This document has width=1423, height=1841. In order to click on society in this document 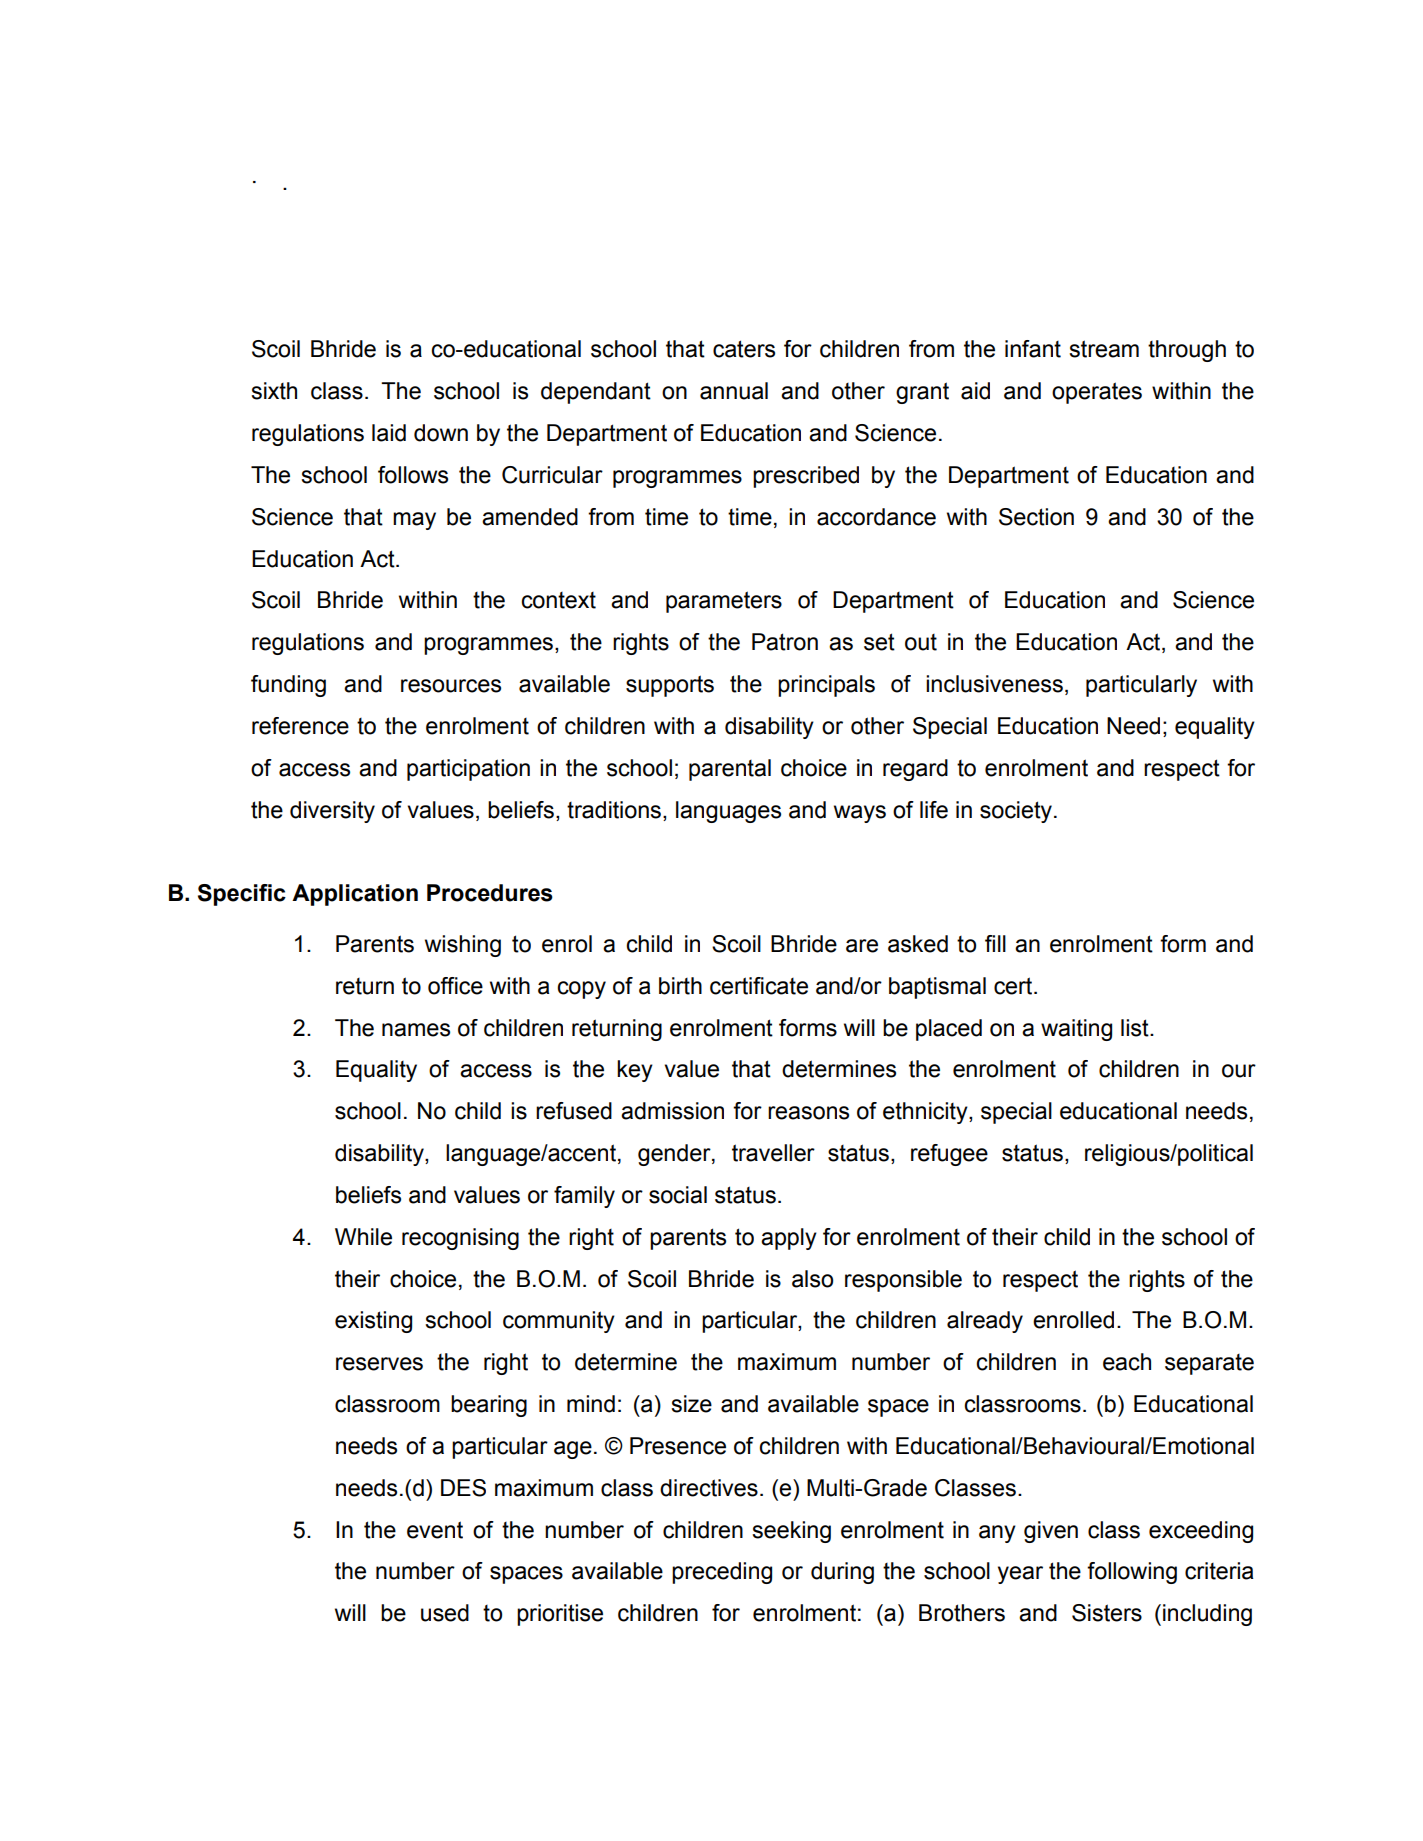, I will do `click(1016, 812)`.
